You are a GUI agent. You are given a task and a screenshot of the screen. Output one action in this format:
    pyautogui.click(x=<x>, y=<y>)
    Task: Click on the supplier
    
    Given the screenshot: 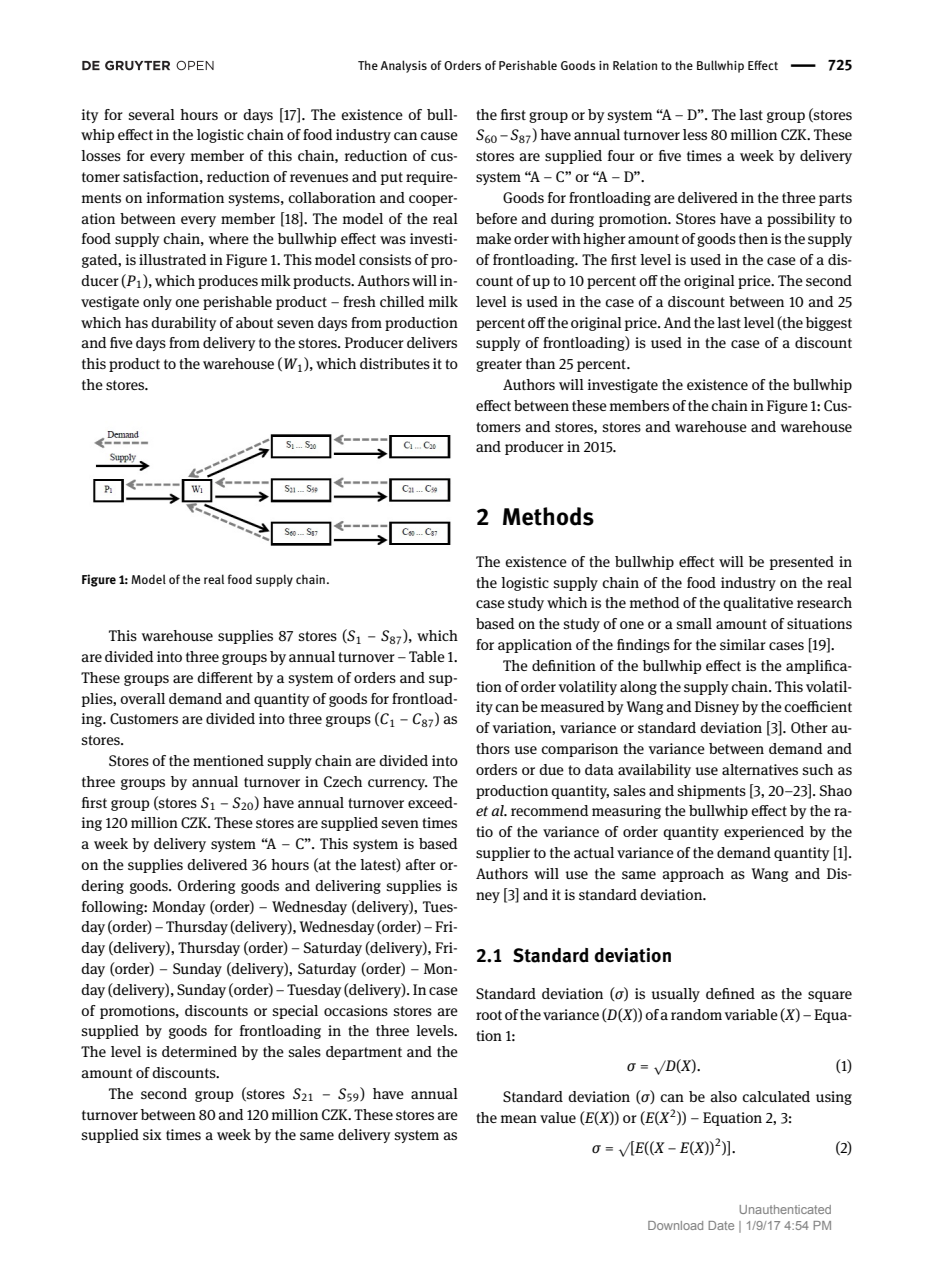 What is the action you would take?
    pyautogui.click(x=503, y=854)
